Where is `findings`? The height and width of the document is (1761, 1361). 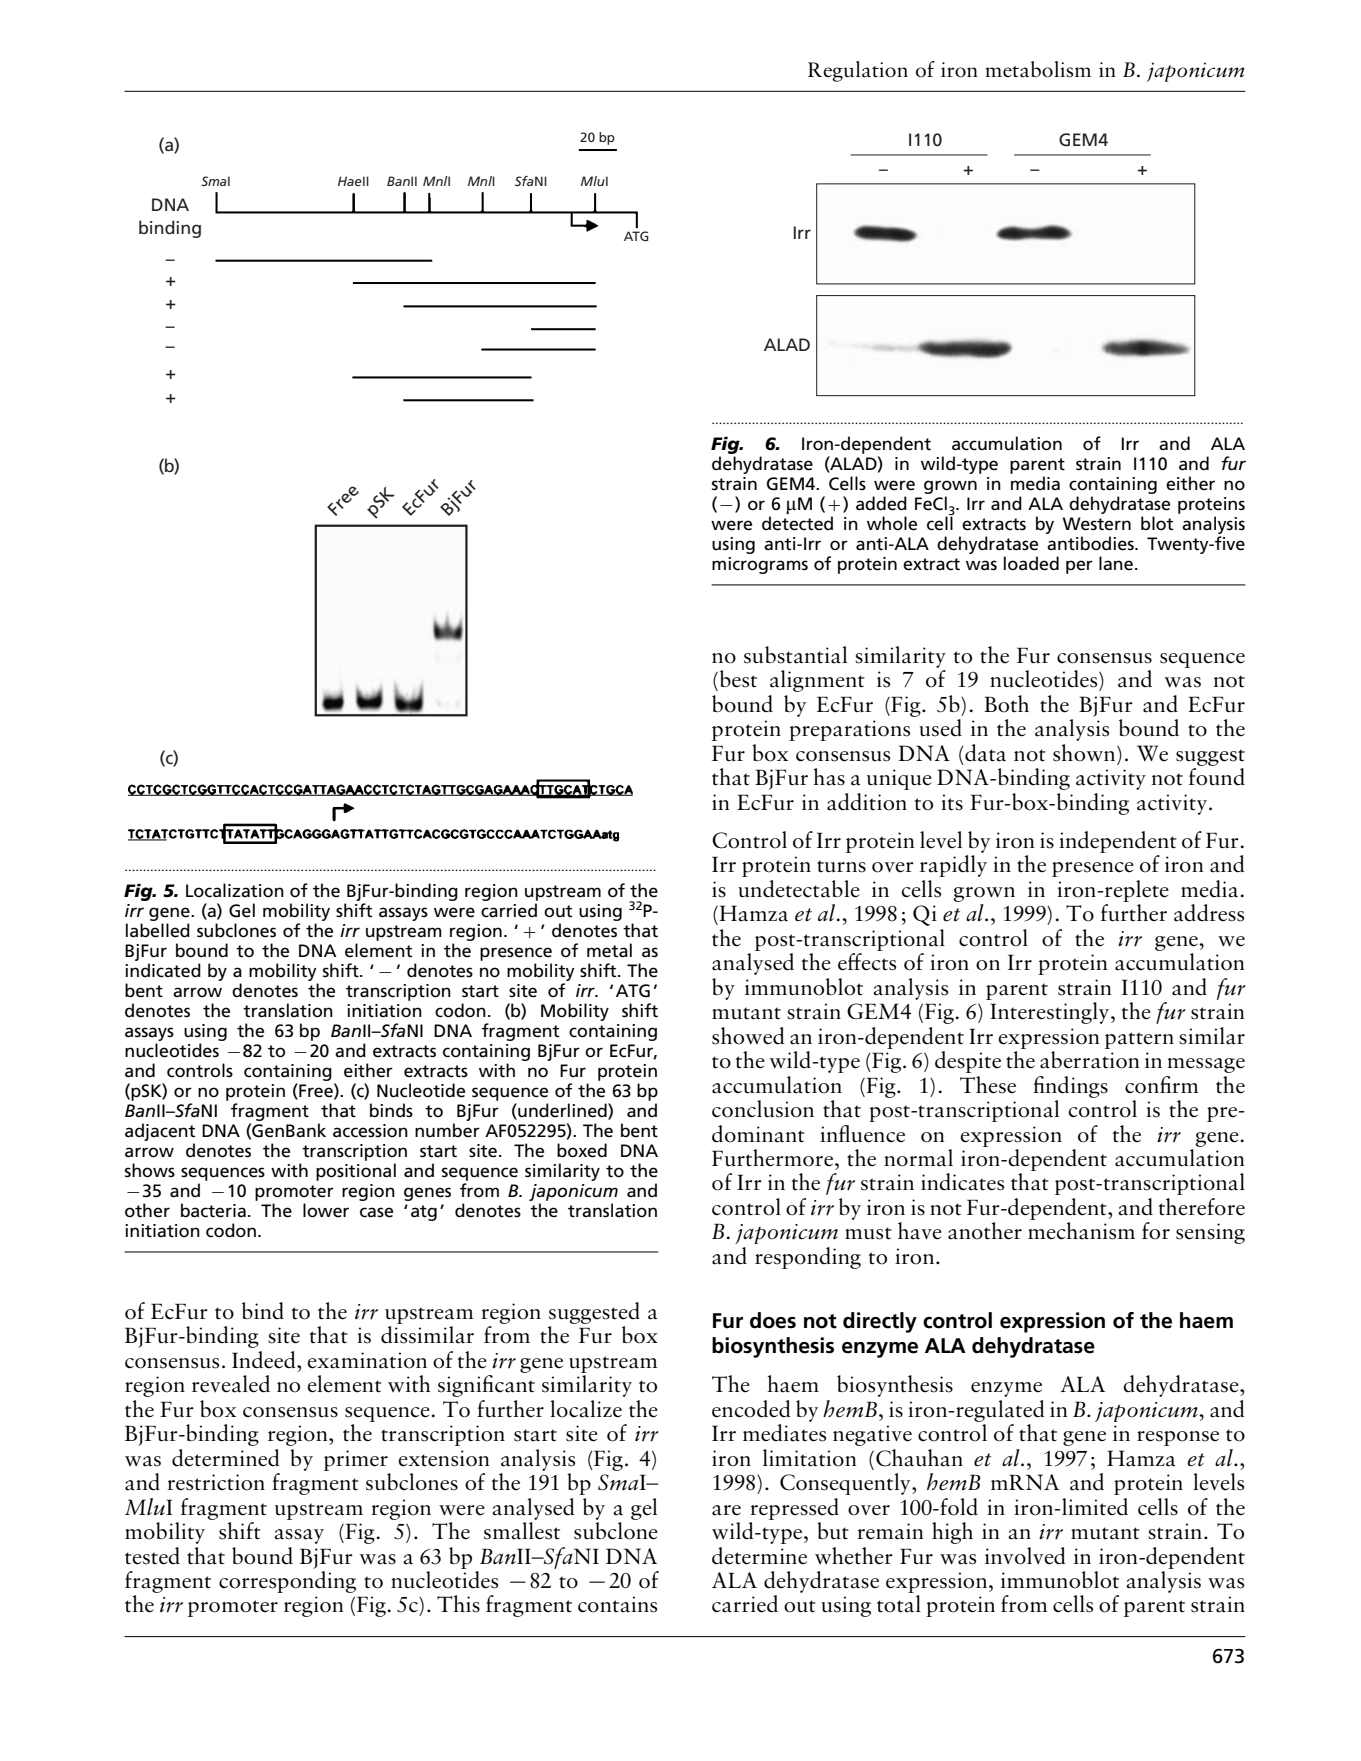 findings is located at coordinates (1070, 1087).
